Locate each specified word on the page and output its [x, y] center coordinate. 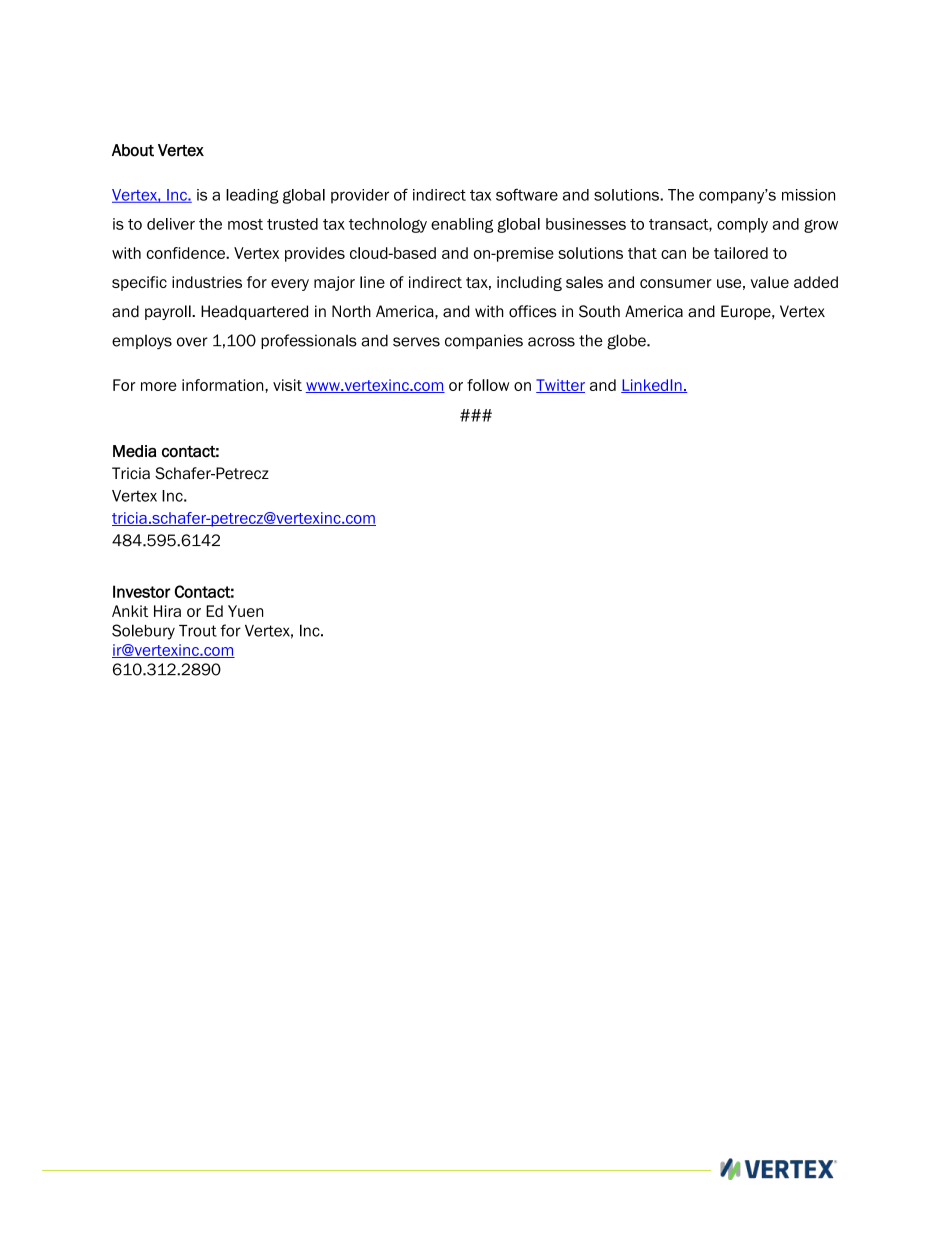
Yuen [245, 611]
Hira [167, 611]
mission [808, 195]
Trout [198, 631]
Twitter [560, 386]
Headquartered [254, 312]
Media [134, 451]
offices [533, 311]
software [527, 194]
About [133, 150]
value [770, 282]
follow [488, 385]
